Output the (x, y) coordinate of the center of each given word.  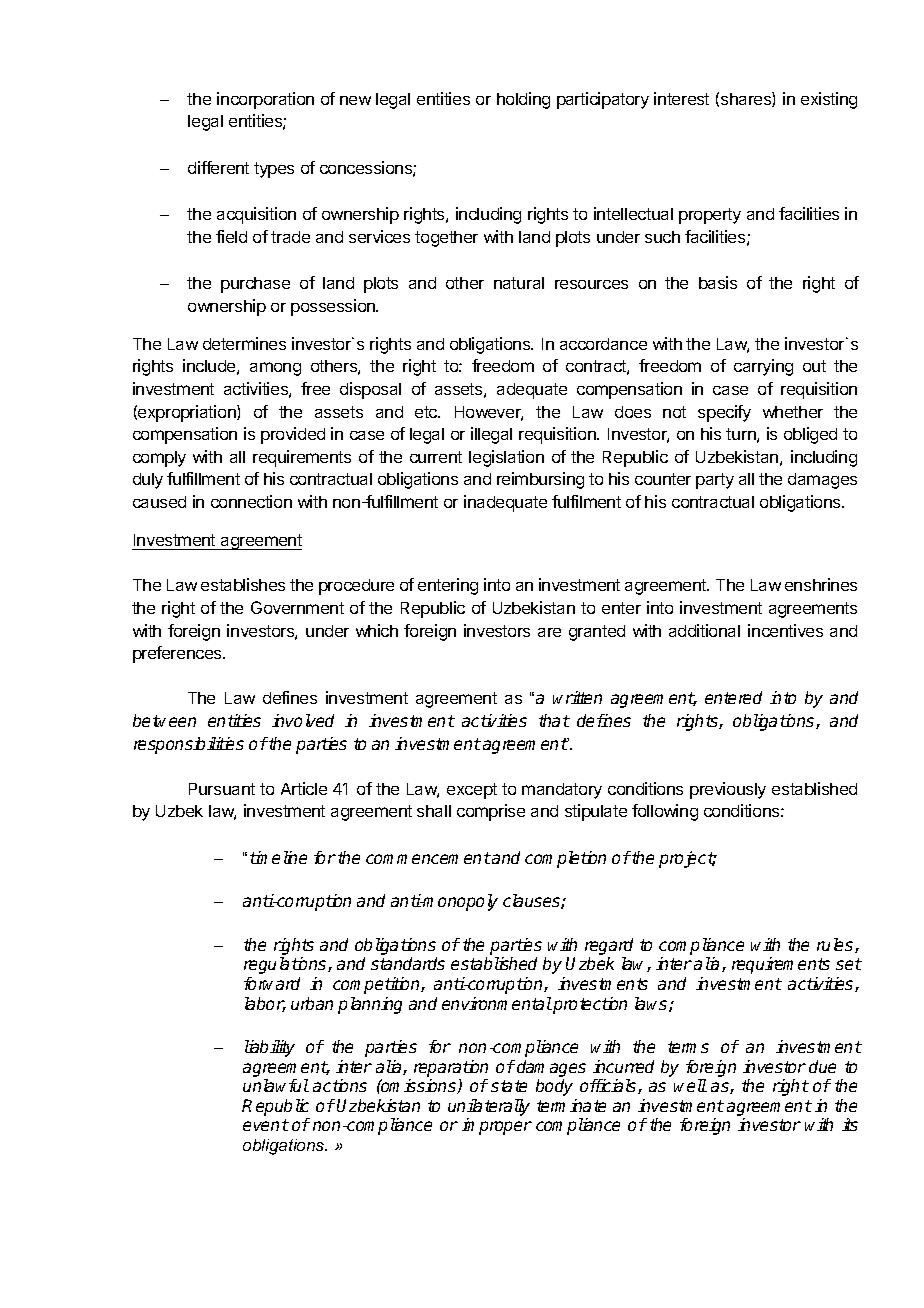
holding (523, 100)
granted (597, 633)
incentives (785, 630)
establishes (243, 584)
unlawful (276, 1085)
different (218, 167)
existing (829, 100)
